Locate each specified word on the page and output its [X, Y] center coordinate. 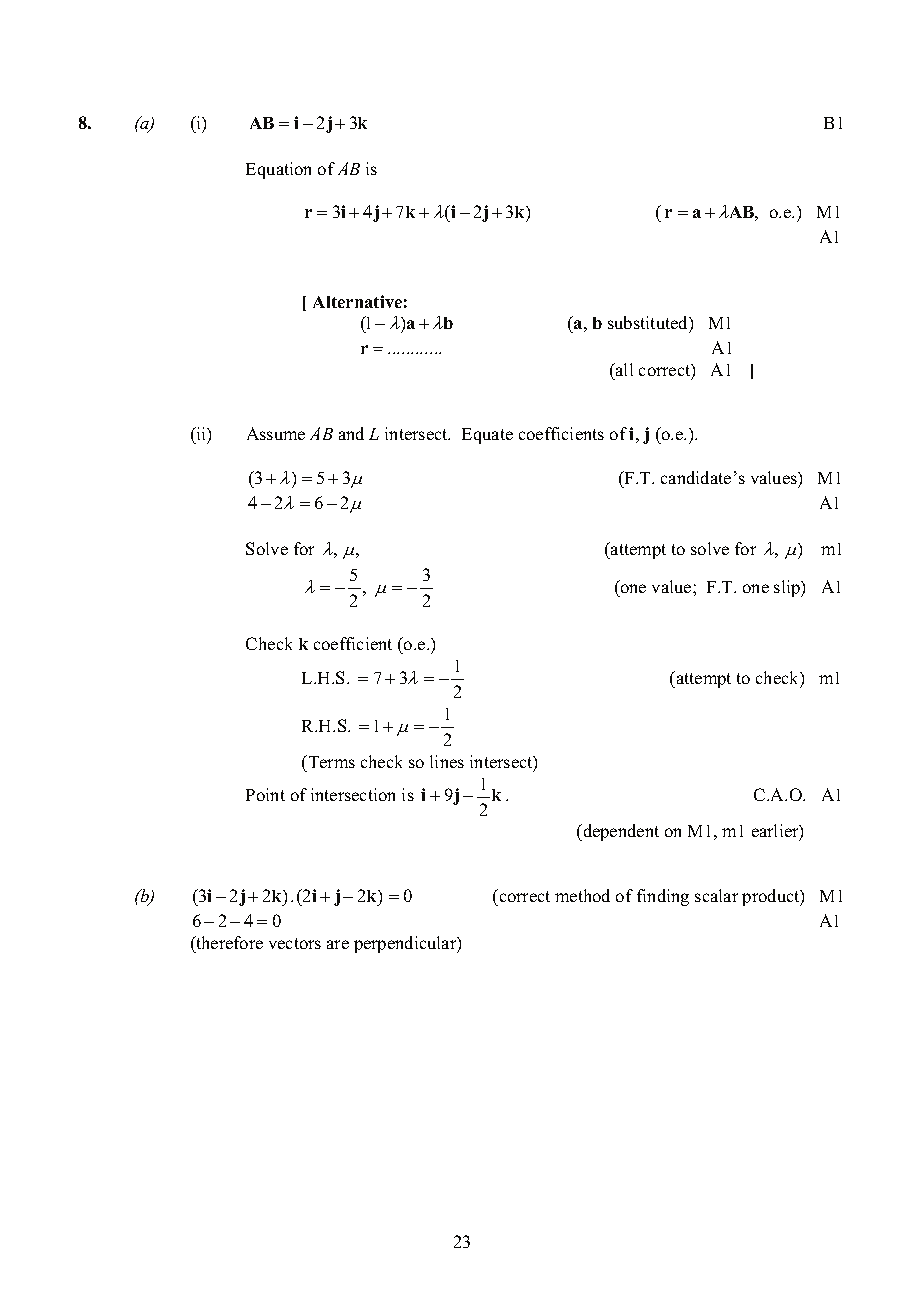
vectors [295, 943]
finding [663, 897]
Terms [330, 761]
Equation [278, 170]
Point [265, 794]
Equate [487, 436]
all [623, 369]
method [582, 895]
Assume [276, 433]
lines [447, 761]
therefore [228, 942]
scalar [716, 895]
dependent [620, 832]
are [338, 944]
